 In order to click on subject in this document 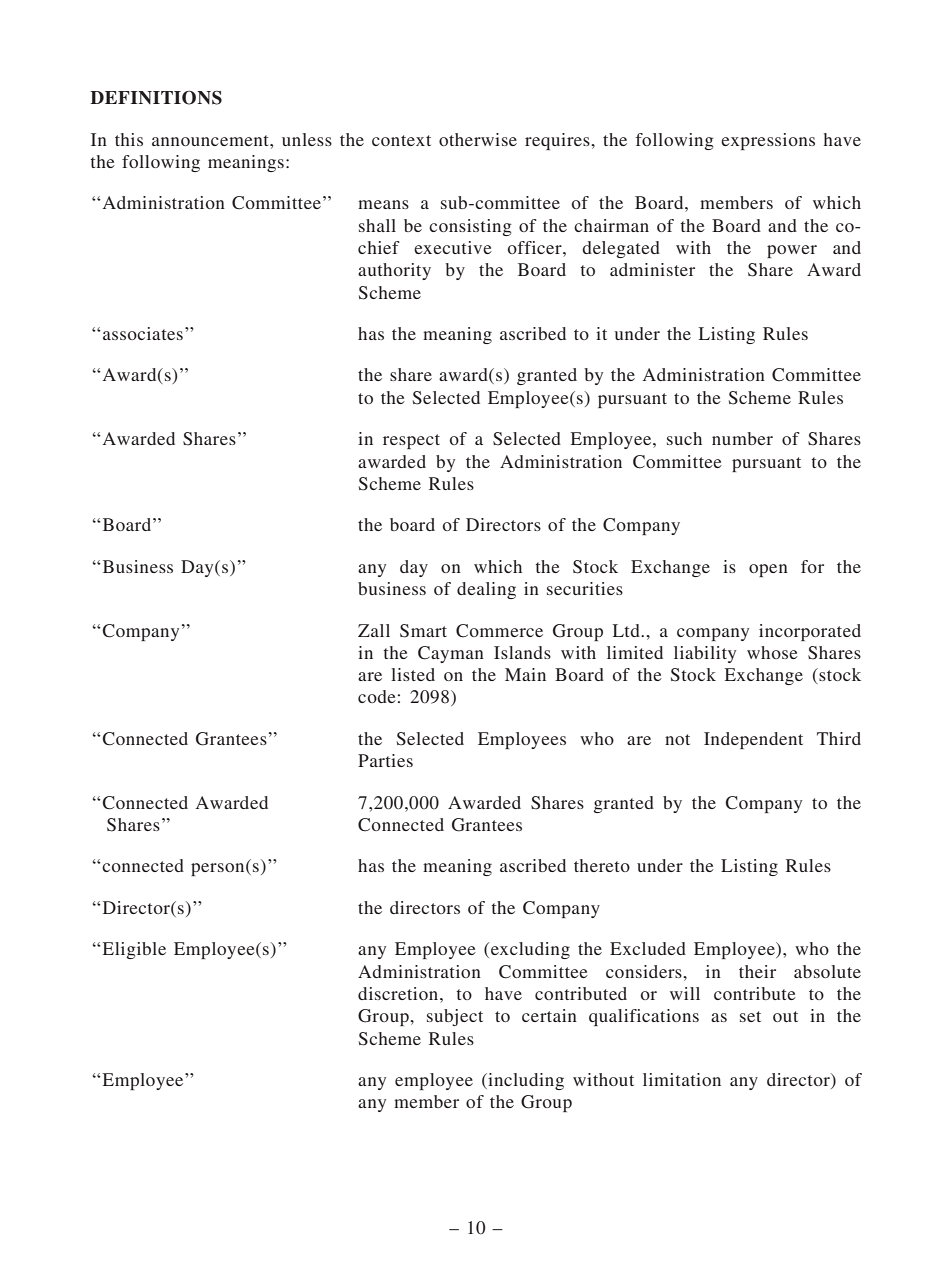, I will do `click(455, 1017)`.
